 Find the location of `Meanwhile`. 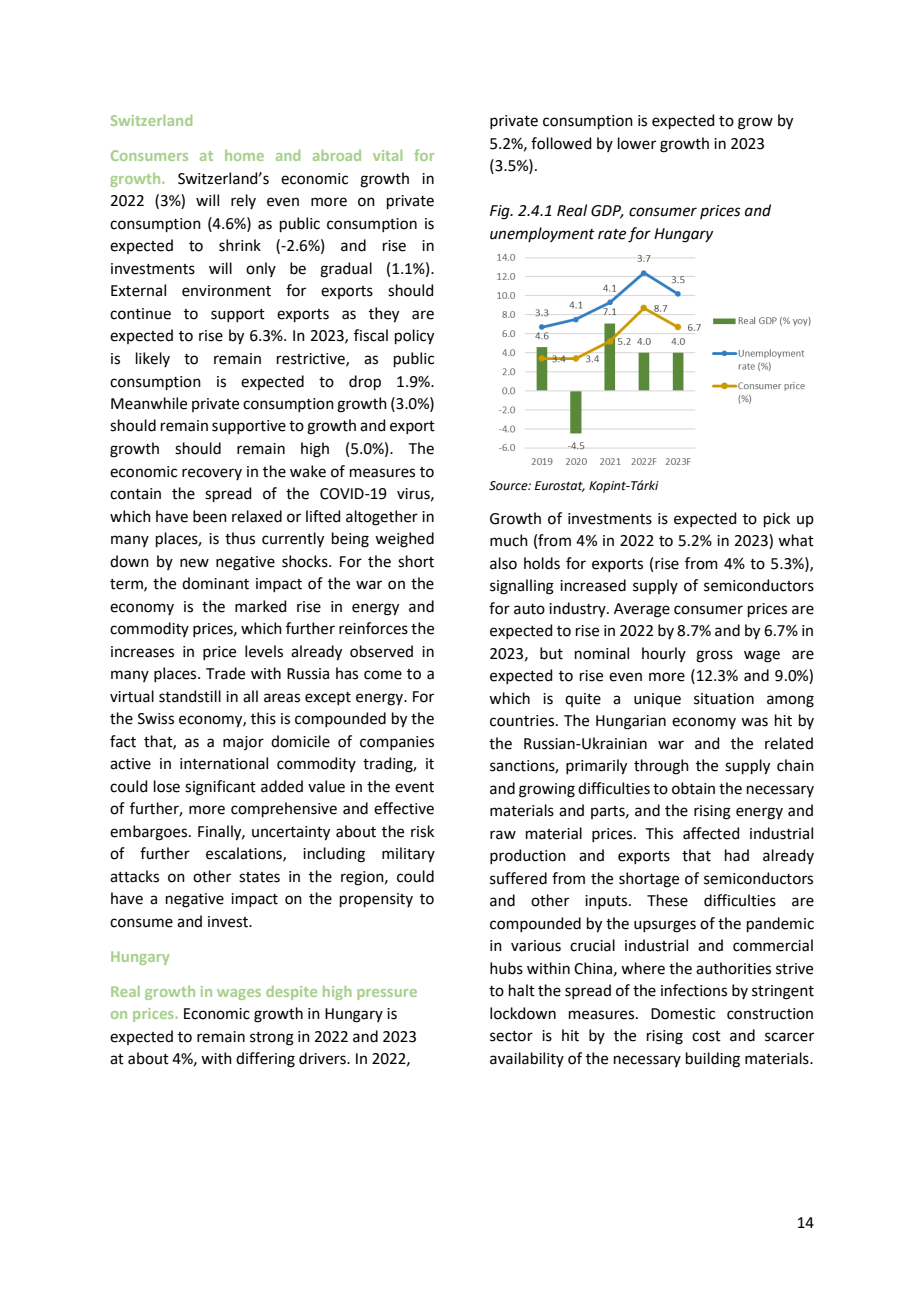

Meanwhile is located at coordinates (149, 403).
